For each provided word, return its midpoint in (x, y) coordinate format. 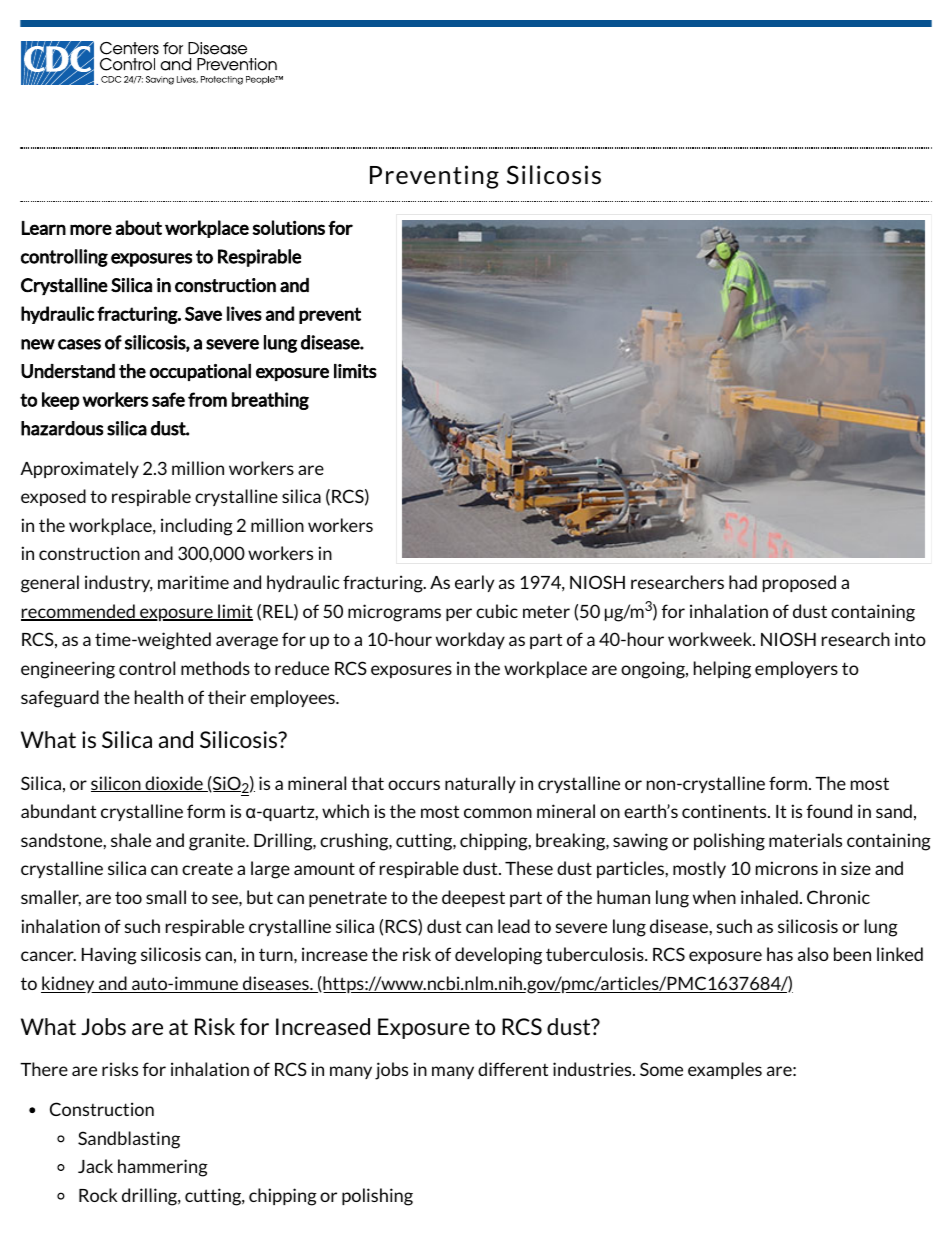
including (197, 527)
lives (244, 313)
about (139, 227)
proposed (799, 583)
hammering (163, 1168)
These (529, 868)
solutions (288, 227)
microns (787, 868)
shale (131, 840)
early (474, 583)
